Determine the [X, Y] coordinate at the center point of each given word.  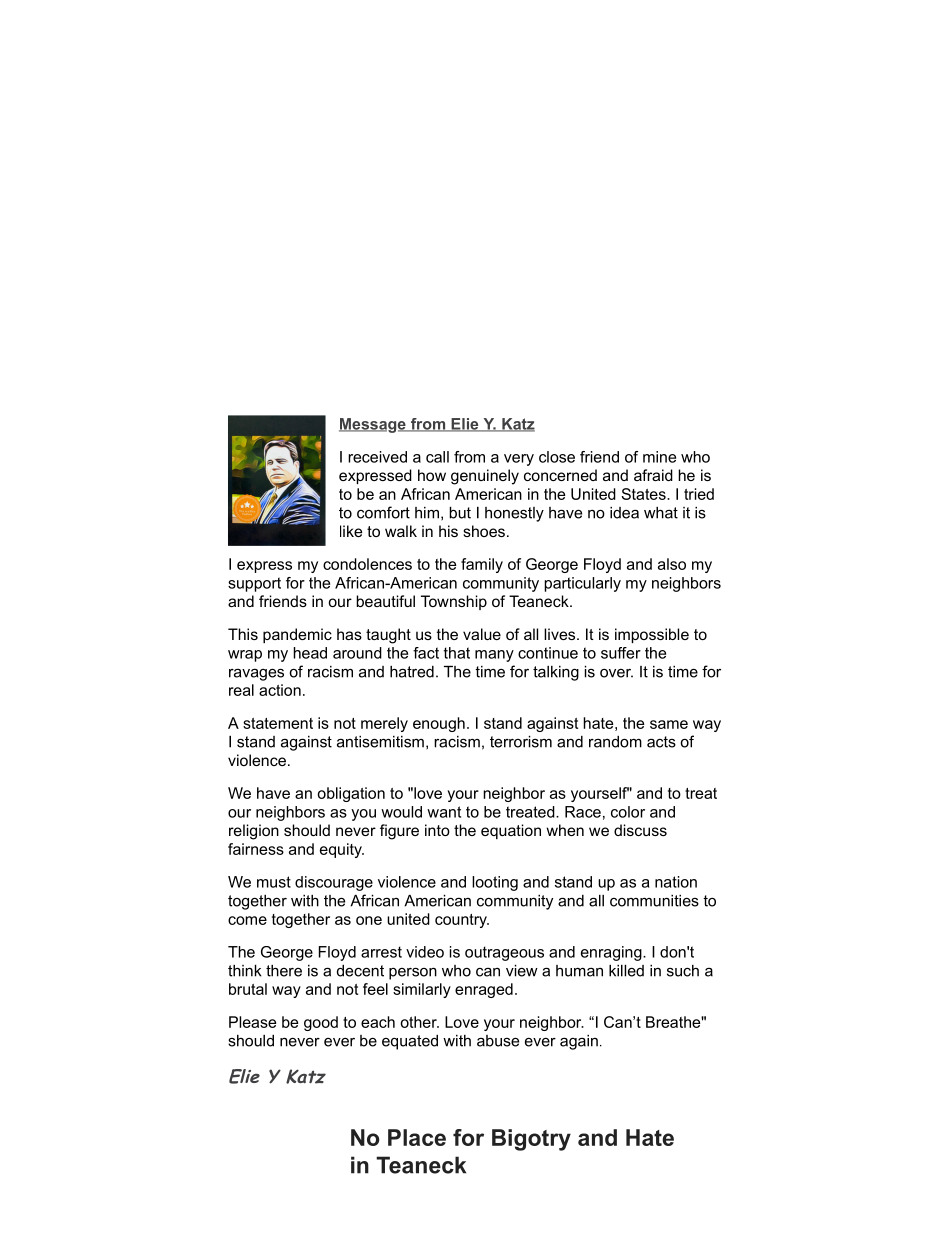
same [669, 724]
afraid [653, 475]
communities [654, 901]
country [462, 921]
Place [417, 1137]
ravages [256, 674]
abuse [498, 1041]
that [457, 653]
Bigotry [531, 1140]
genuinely [485, 477]
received [377, 457]
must [274, 882]
